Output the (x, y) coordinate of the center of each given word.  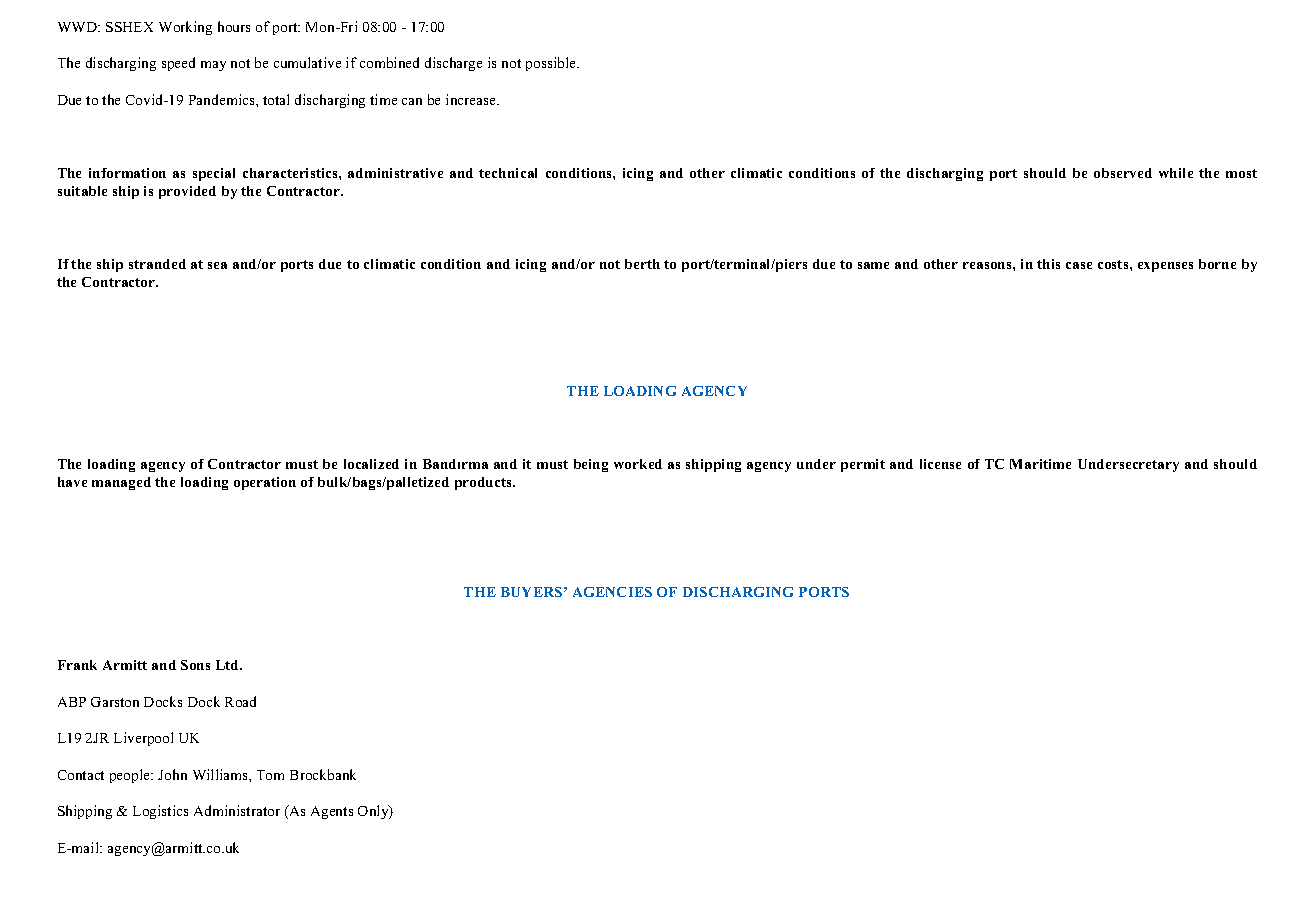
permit (863, 465)
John (172, 774)
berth (642, 264)
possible (552, 64)
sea (217, 265)
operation (265, 483)
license (940, 464)
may (213, 66)
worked (638, 464)
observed (1123, 173)
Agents (332, 812)
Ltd (229, 665)
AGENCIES (612, 592)
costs (1114, 264)
